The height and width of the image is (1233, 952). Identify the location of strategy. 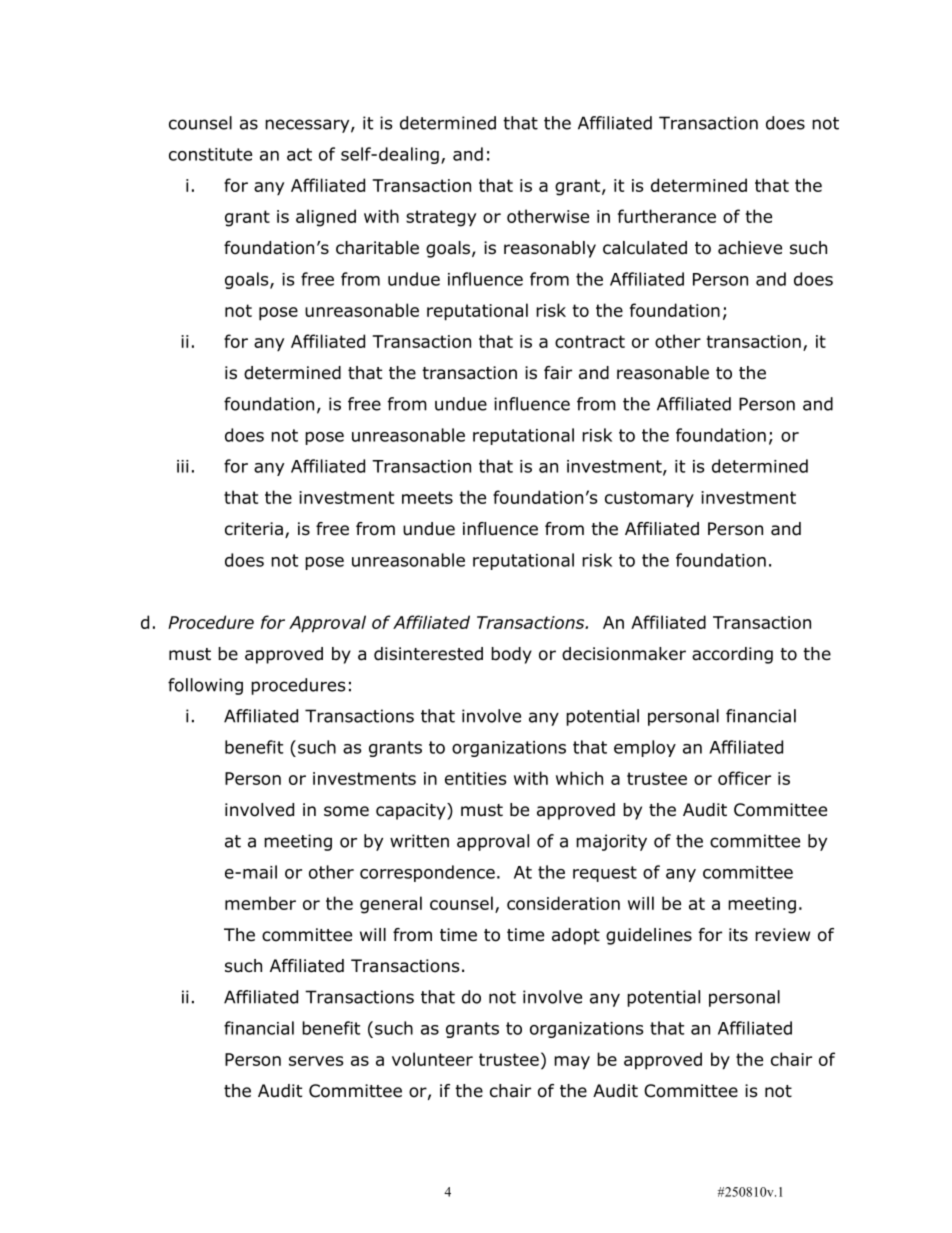
(441, 218).
